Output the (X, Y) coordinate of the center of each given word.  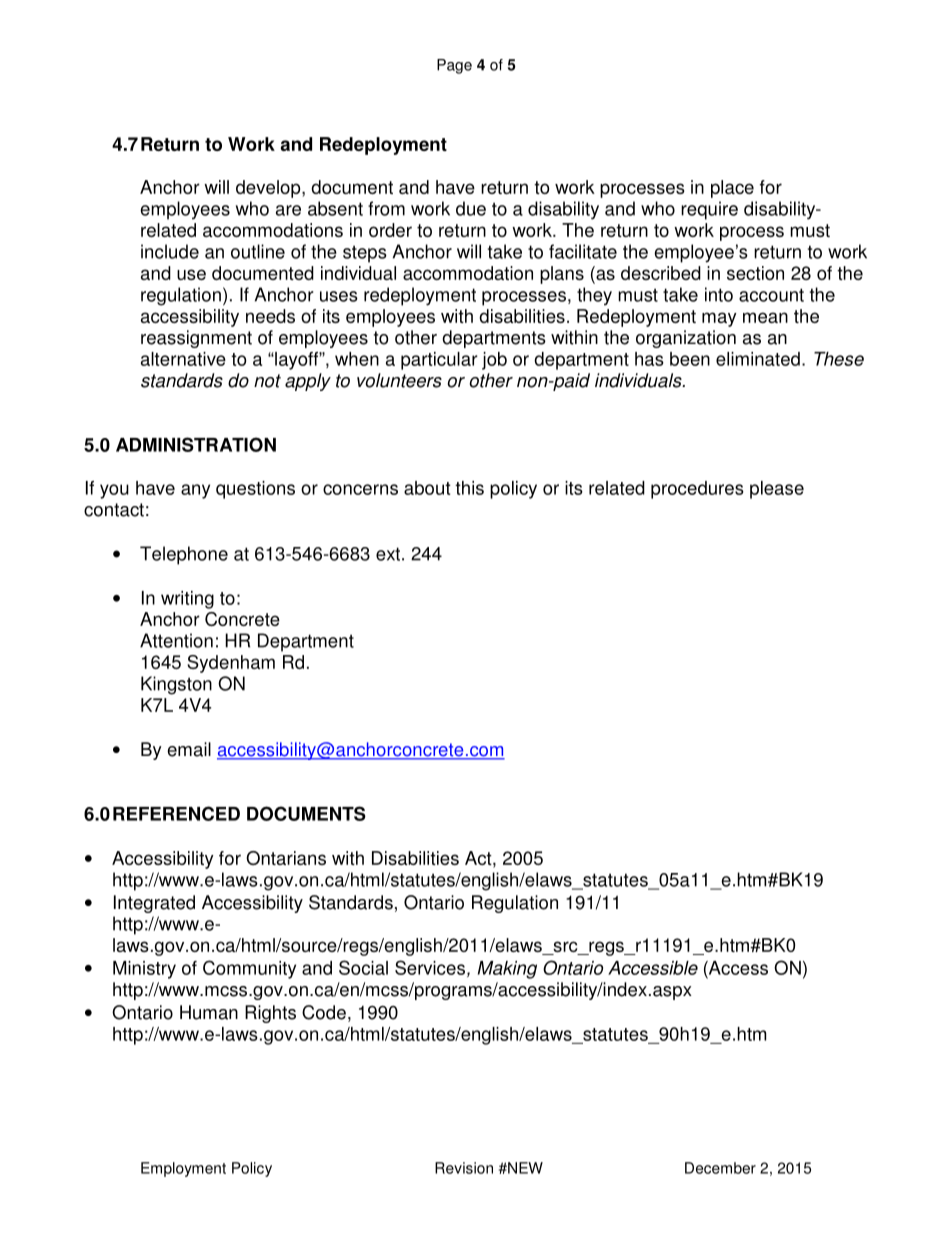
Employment (183, 1169)
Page (454, 66)
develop (269, 189)
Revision (464, 1168)
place (732, 189)
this (469, 488)
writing (187, 600)
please (777, 490)
